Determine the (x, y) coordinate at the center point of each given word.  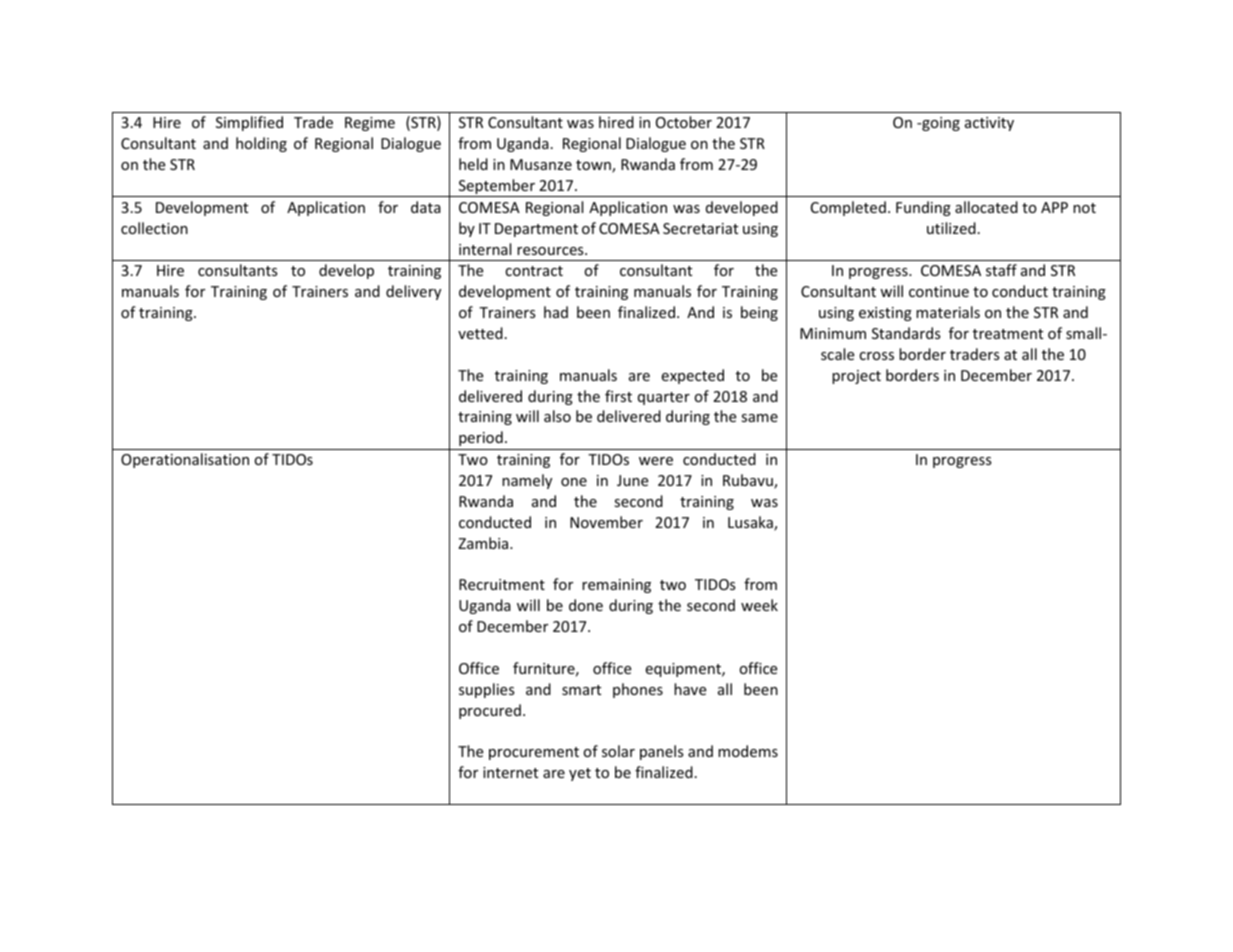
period (481, 438)
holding (261, 144)
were (656, 461)
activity (989, 124)
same (759, 418)
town (594, 166)
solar (618, 751)
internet (510, 772)
